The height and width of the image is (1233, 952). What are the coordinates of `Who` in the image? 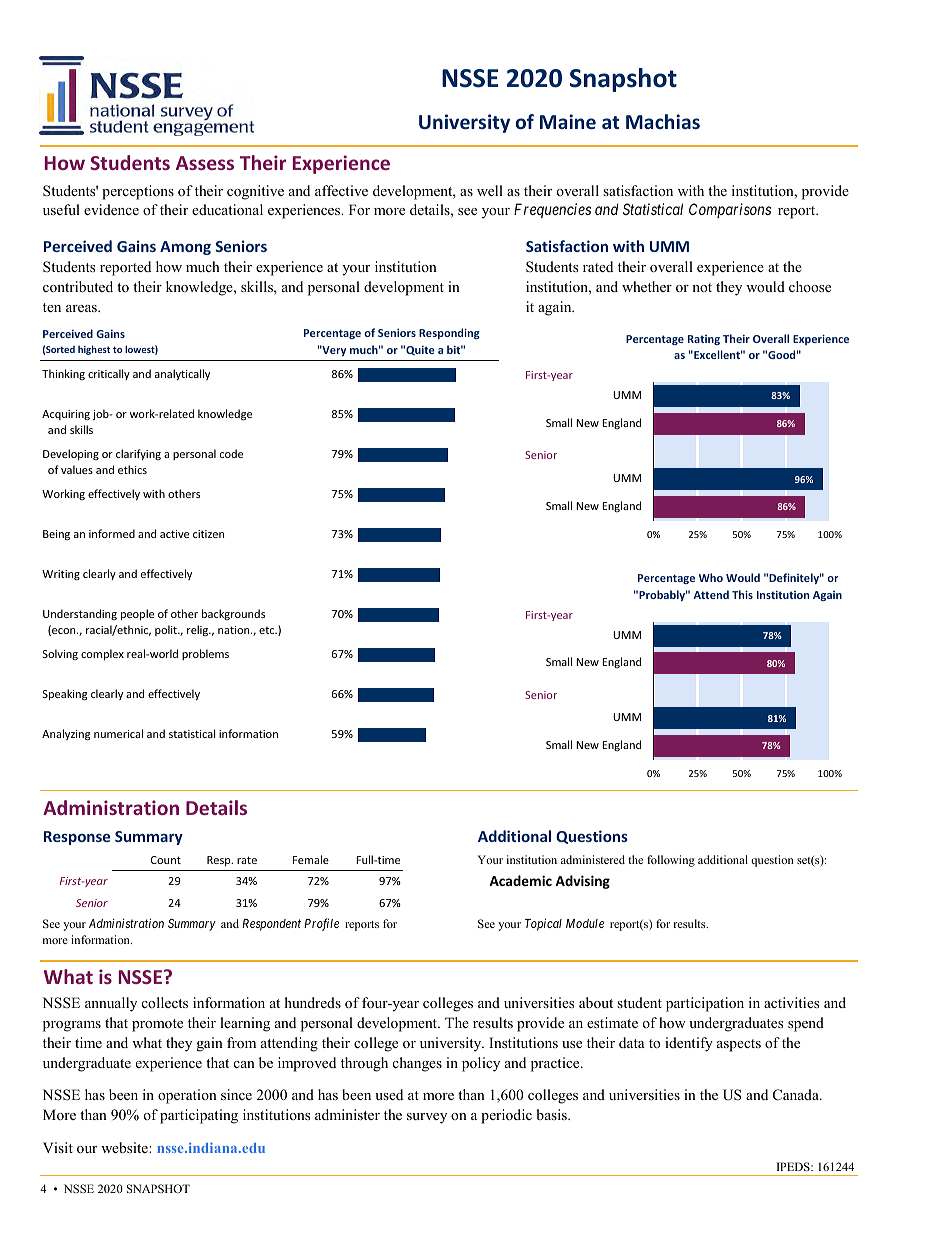 It's located at (711, 577).
